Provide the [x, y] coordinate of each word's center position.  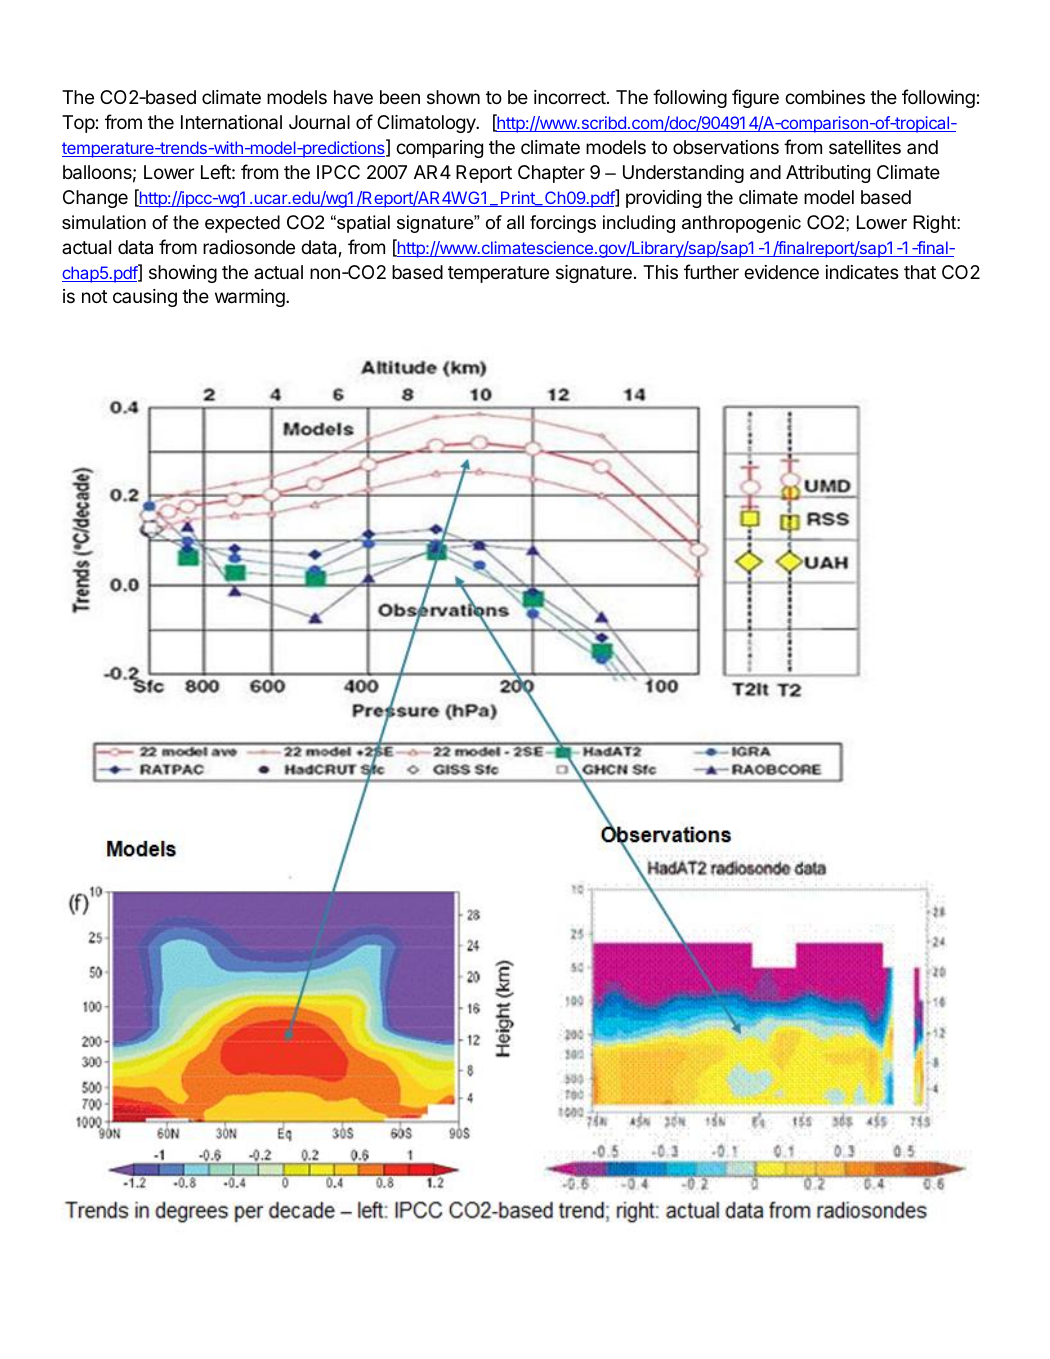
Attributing [828, 174]
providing [663, 199]
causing [145, 298]
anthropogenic [741, 224]
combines [825, 97]
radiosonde [249, 247]
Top [78, 124]
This [660, 272]
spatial [362, 224]
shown [453, 97]
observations [726, 147]
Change [95, 199]
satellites [865, 147]
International [231, 122]
